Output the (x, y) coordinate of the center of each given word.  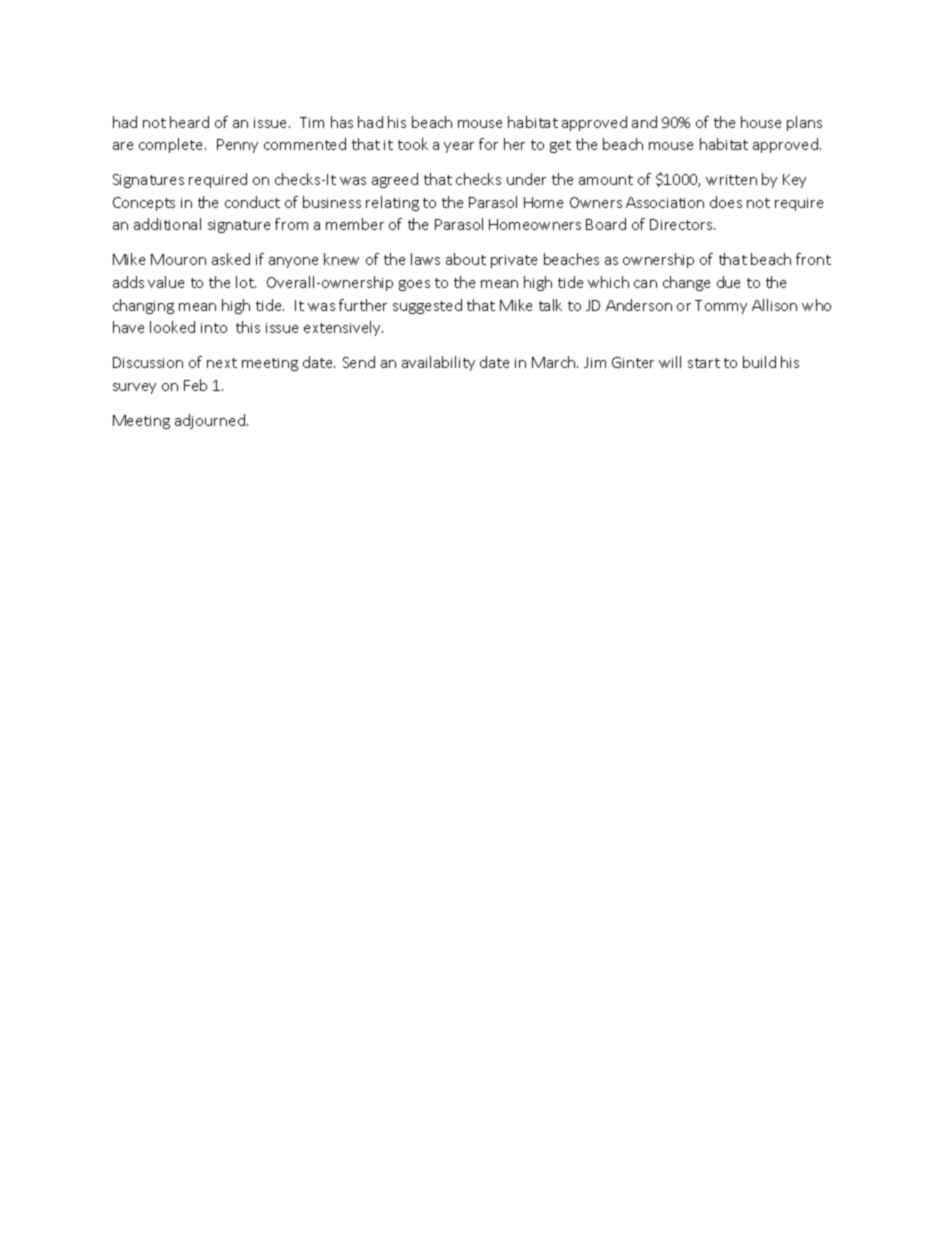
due (728, 282)
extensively (343, 328)
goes (414, 285)
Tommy (721, 307)
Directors (682, 224)
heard (189, 122)
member (355, 224)
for (488, 144)
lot (246, 282)
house (761, 122)
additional (167, 224)
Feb (195, 385)
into (214, 328)
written (731, 180)
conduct (252, 202)
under (526, 179)
